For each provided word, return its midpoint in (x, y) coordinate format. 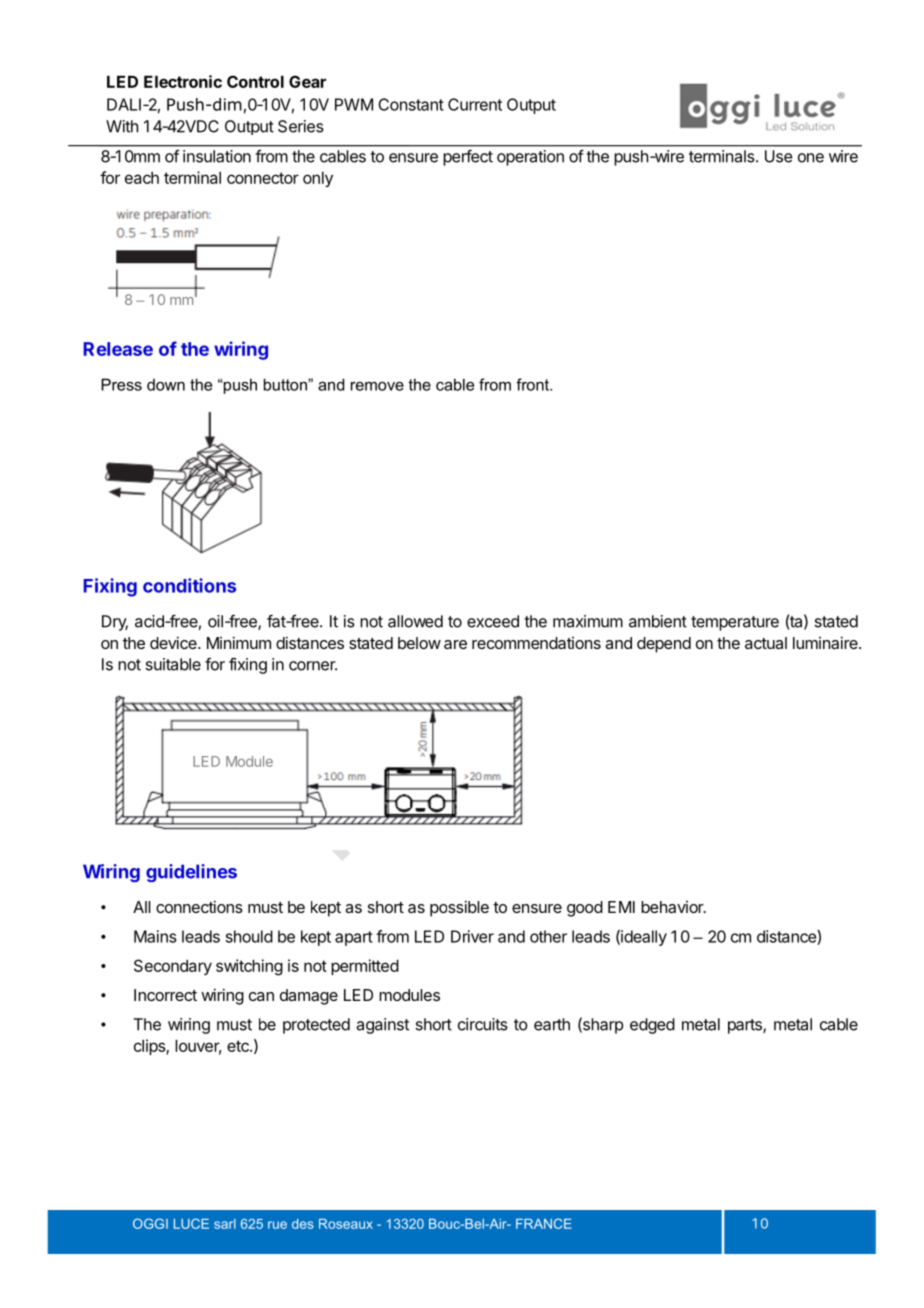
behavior (673, 907)
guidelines (191, 873)
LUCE (191, 1223)
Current (475, 104)
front (533, 384)
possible (459, 908)
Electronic (183, 81)
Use (779, 156)
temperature (735, 623)
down (166, 385)
